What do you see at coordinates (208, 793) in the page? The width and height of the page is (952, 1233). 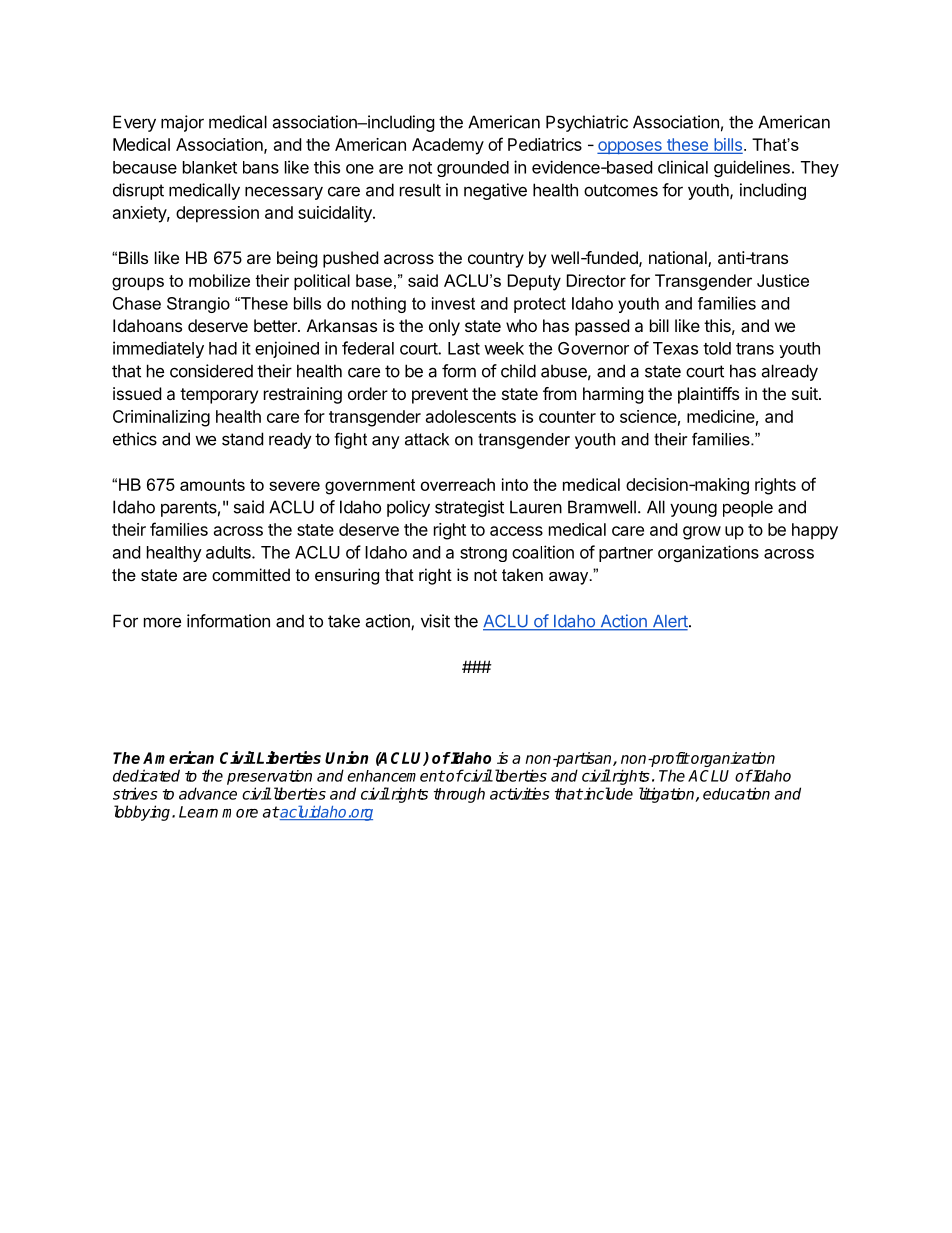 I see `advance` at bounding box center [208, 793].
